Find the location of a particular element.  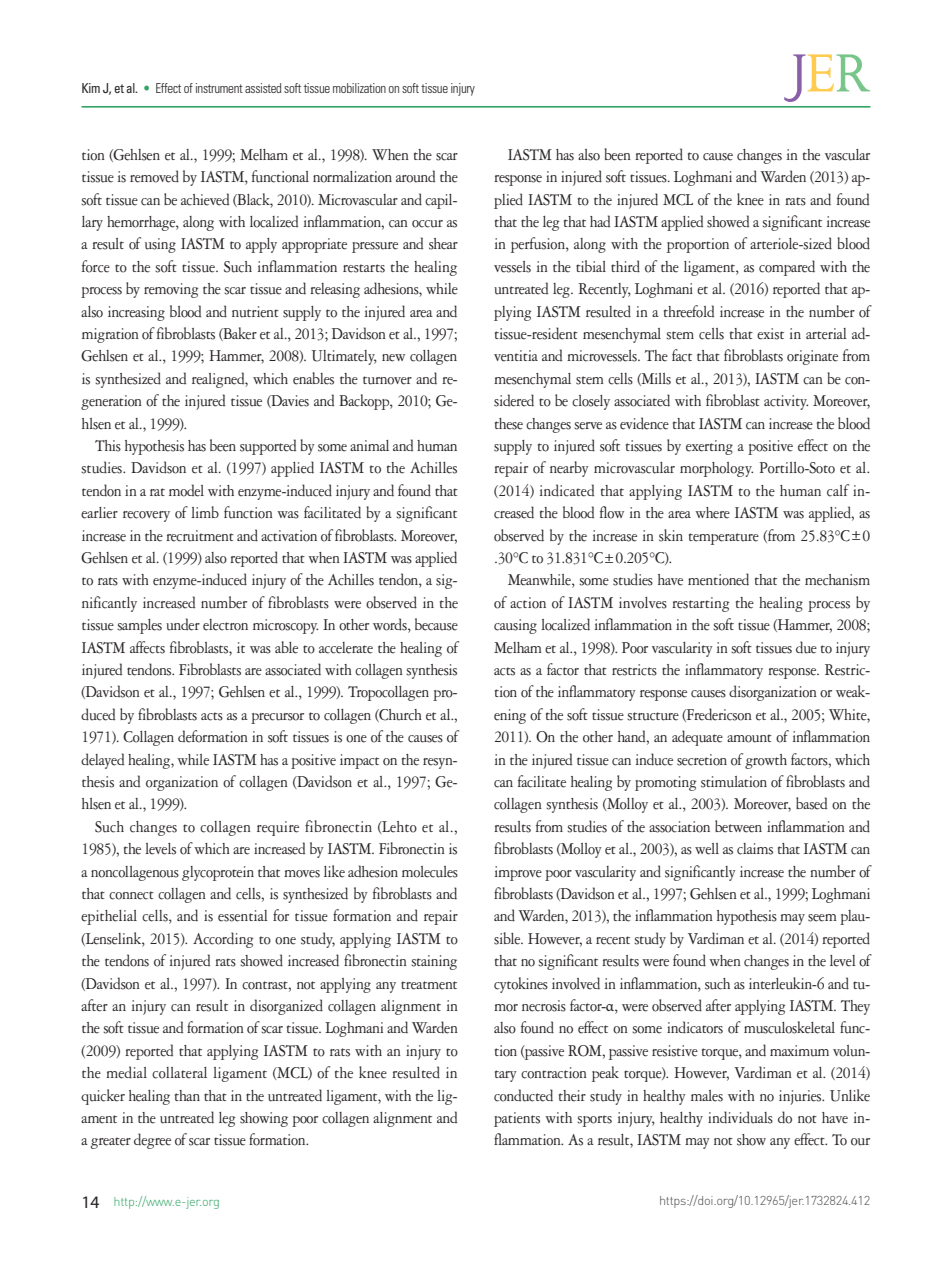

improve is located at coordinates (518, 873).
